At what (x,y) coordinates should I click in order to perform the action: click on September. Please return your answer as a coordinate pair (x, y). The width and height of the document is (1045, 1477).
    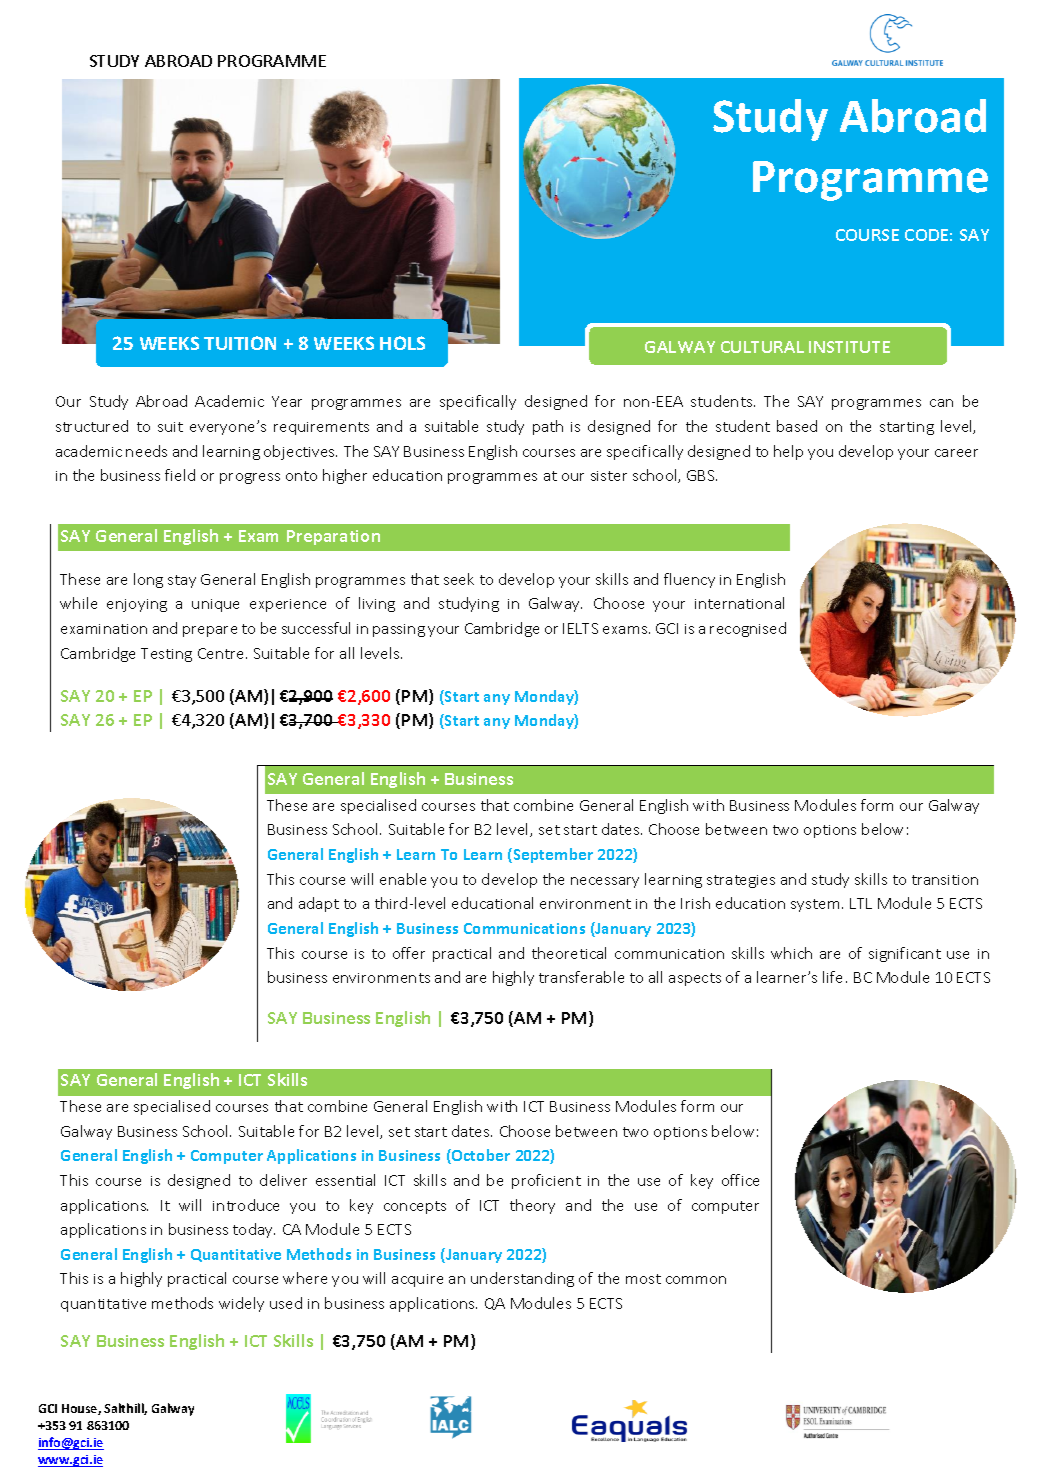
    Looking at the image, I should click on (552, 855).
